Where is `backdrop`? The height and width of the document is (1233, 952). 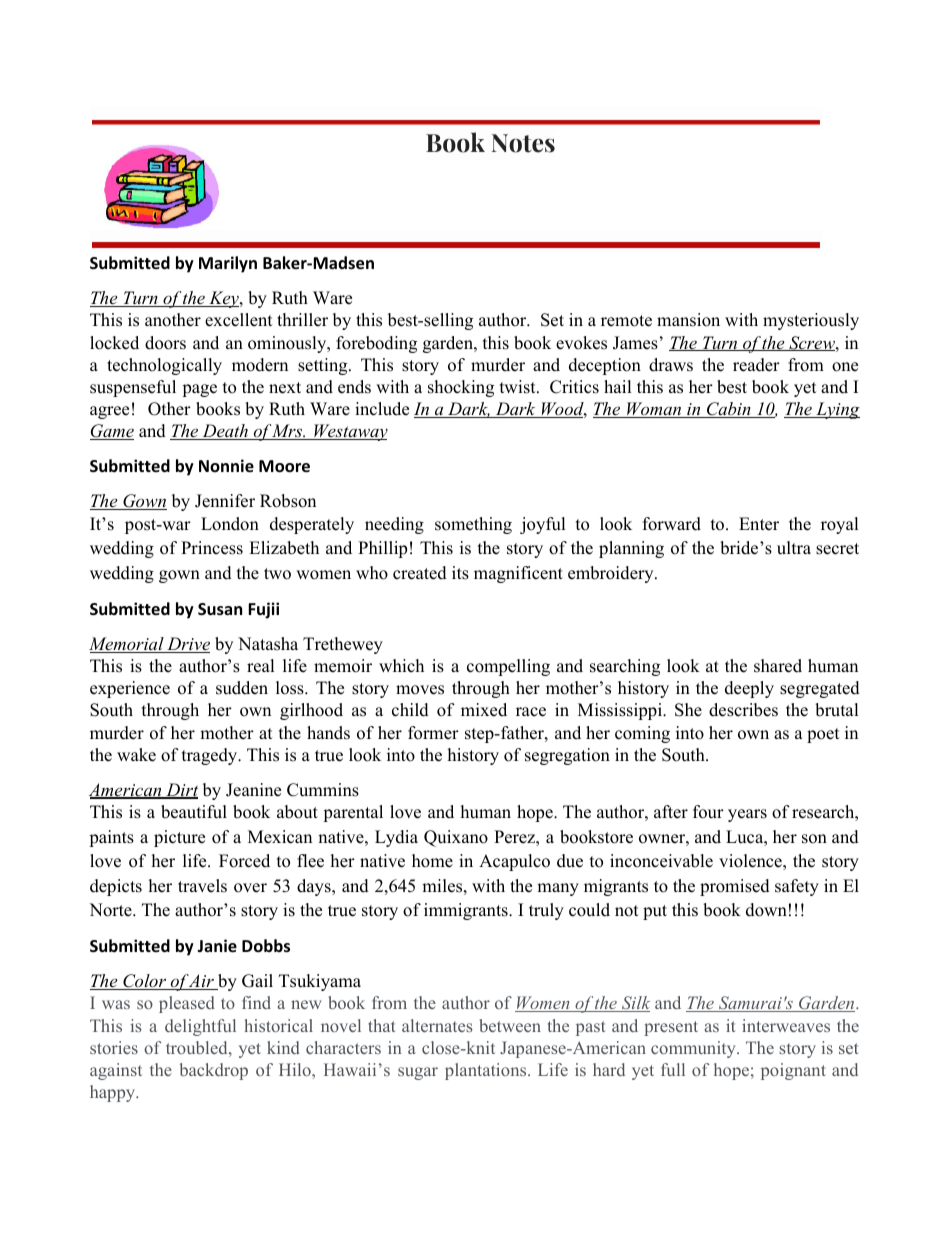 backdrop is located at coordinates (214, 1071).
